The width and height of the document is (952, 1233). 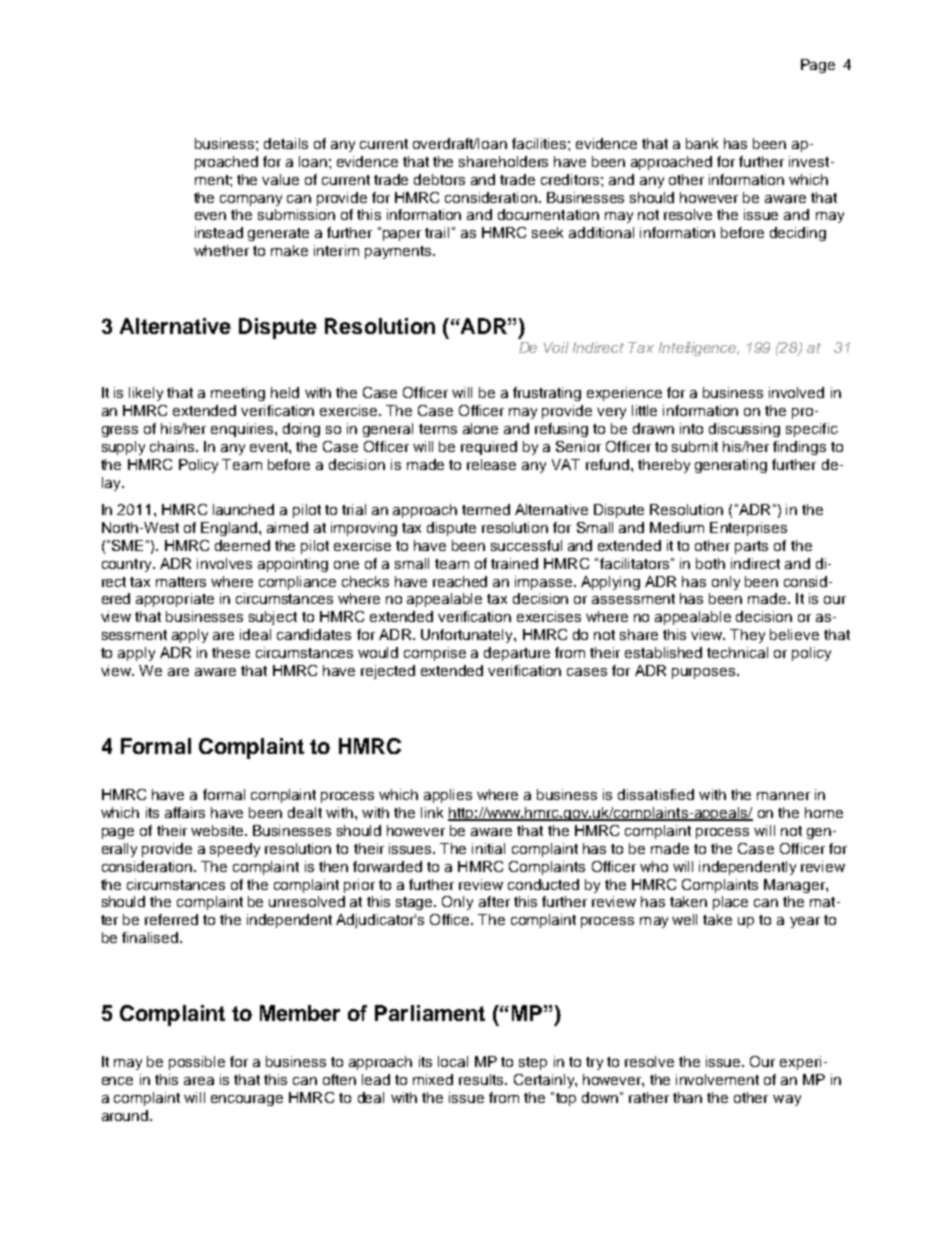 What do you see at coordinates (747, 636) in the document?
I see `They` at bounding box center [747, 636].
